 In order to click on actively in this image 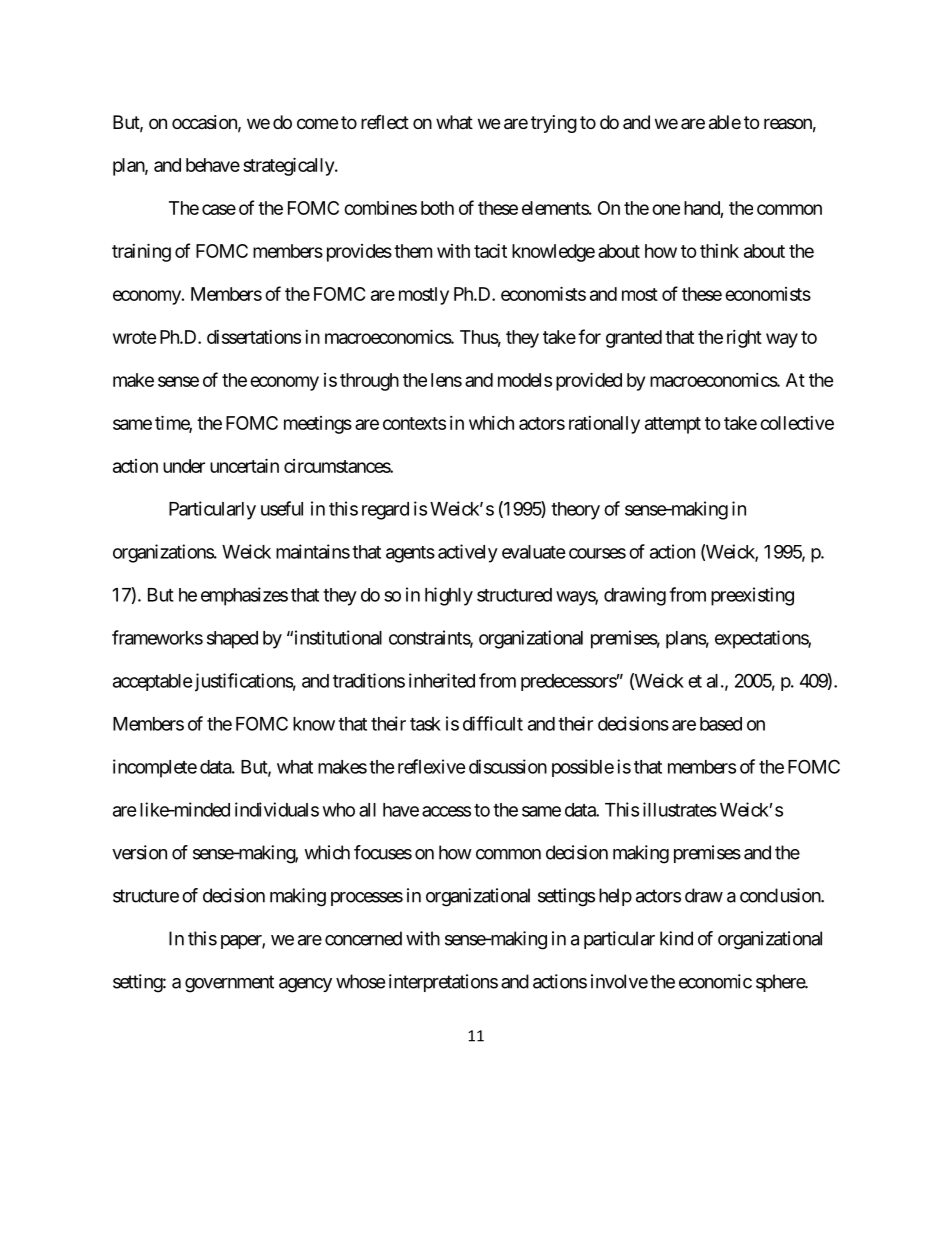, I will do `click(468, 553)`.
